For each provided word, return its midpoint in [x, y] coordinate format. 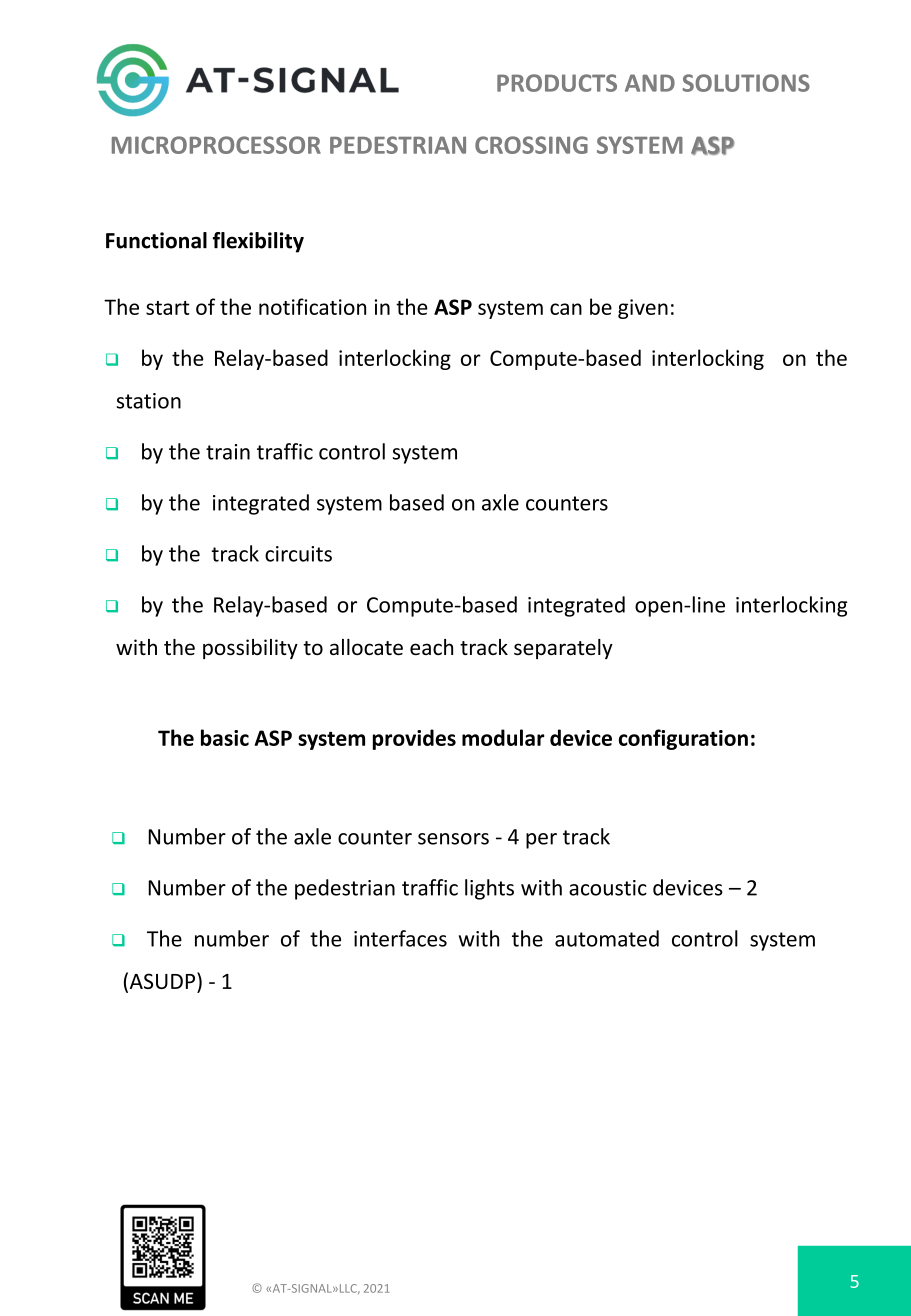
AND [650, 83]
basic [225, 737]
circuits [298, 554]
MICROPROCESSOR [216, 145]
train [228, 452]
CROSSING [531, 145]
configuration [683, 739]
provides [414, 739]
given [643, 309]
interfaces [400, 938]
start [168, 308]
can [566, 309]
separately [563, 649]
